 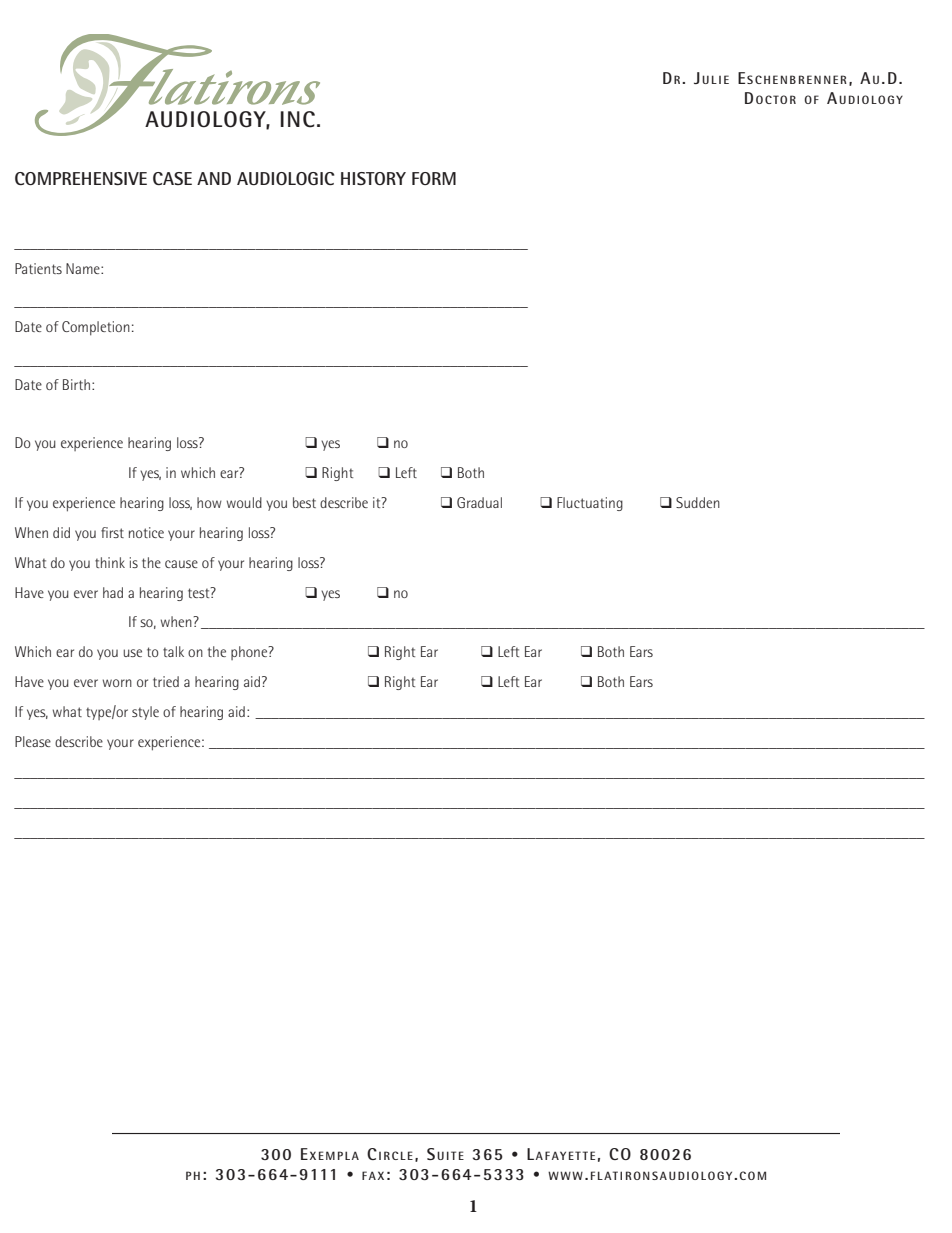 I want to click on COMPREHENSIVE, so click(x=81, y=178).
